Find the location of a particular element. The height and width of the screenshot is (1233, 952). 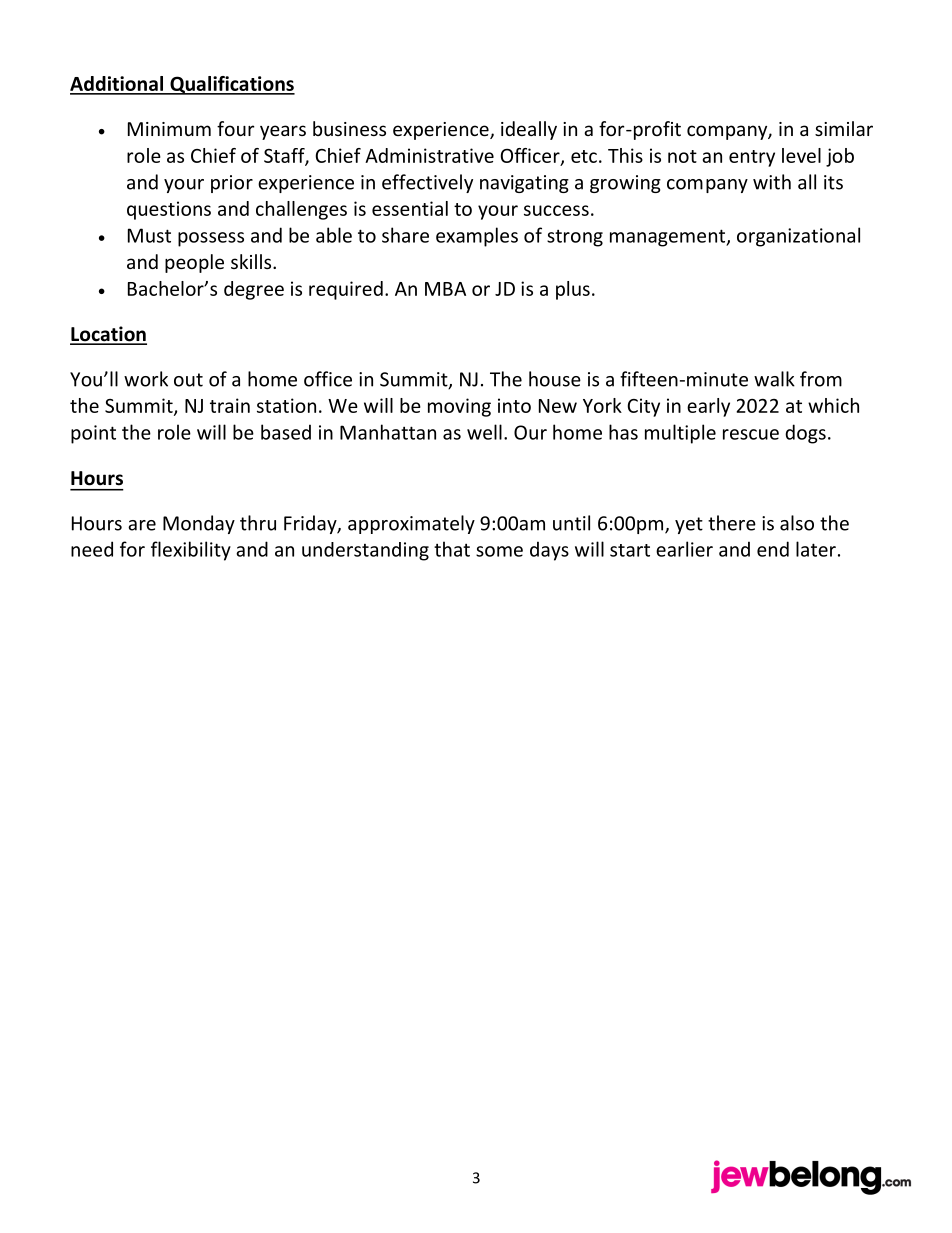

examples is located at coordinates (477, 237).
